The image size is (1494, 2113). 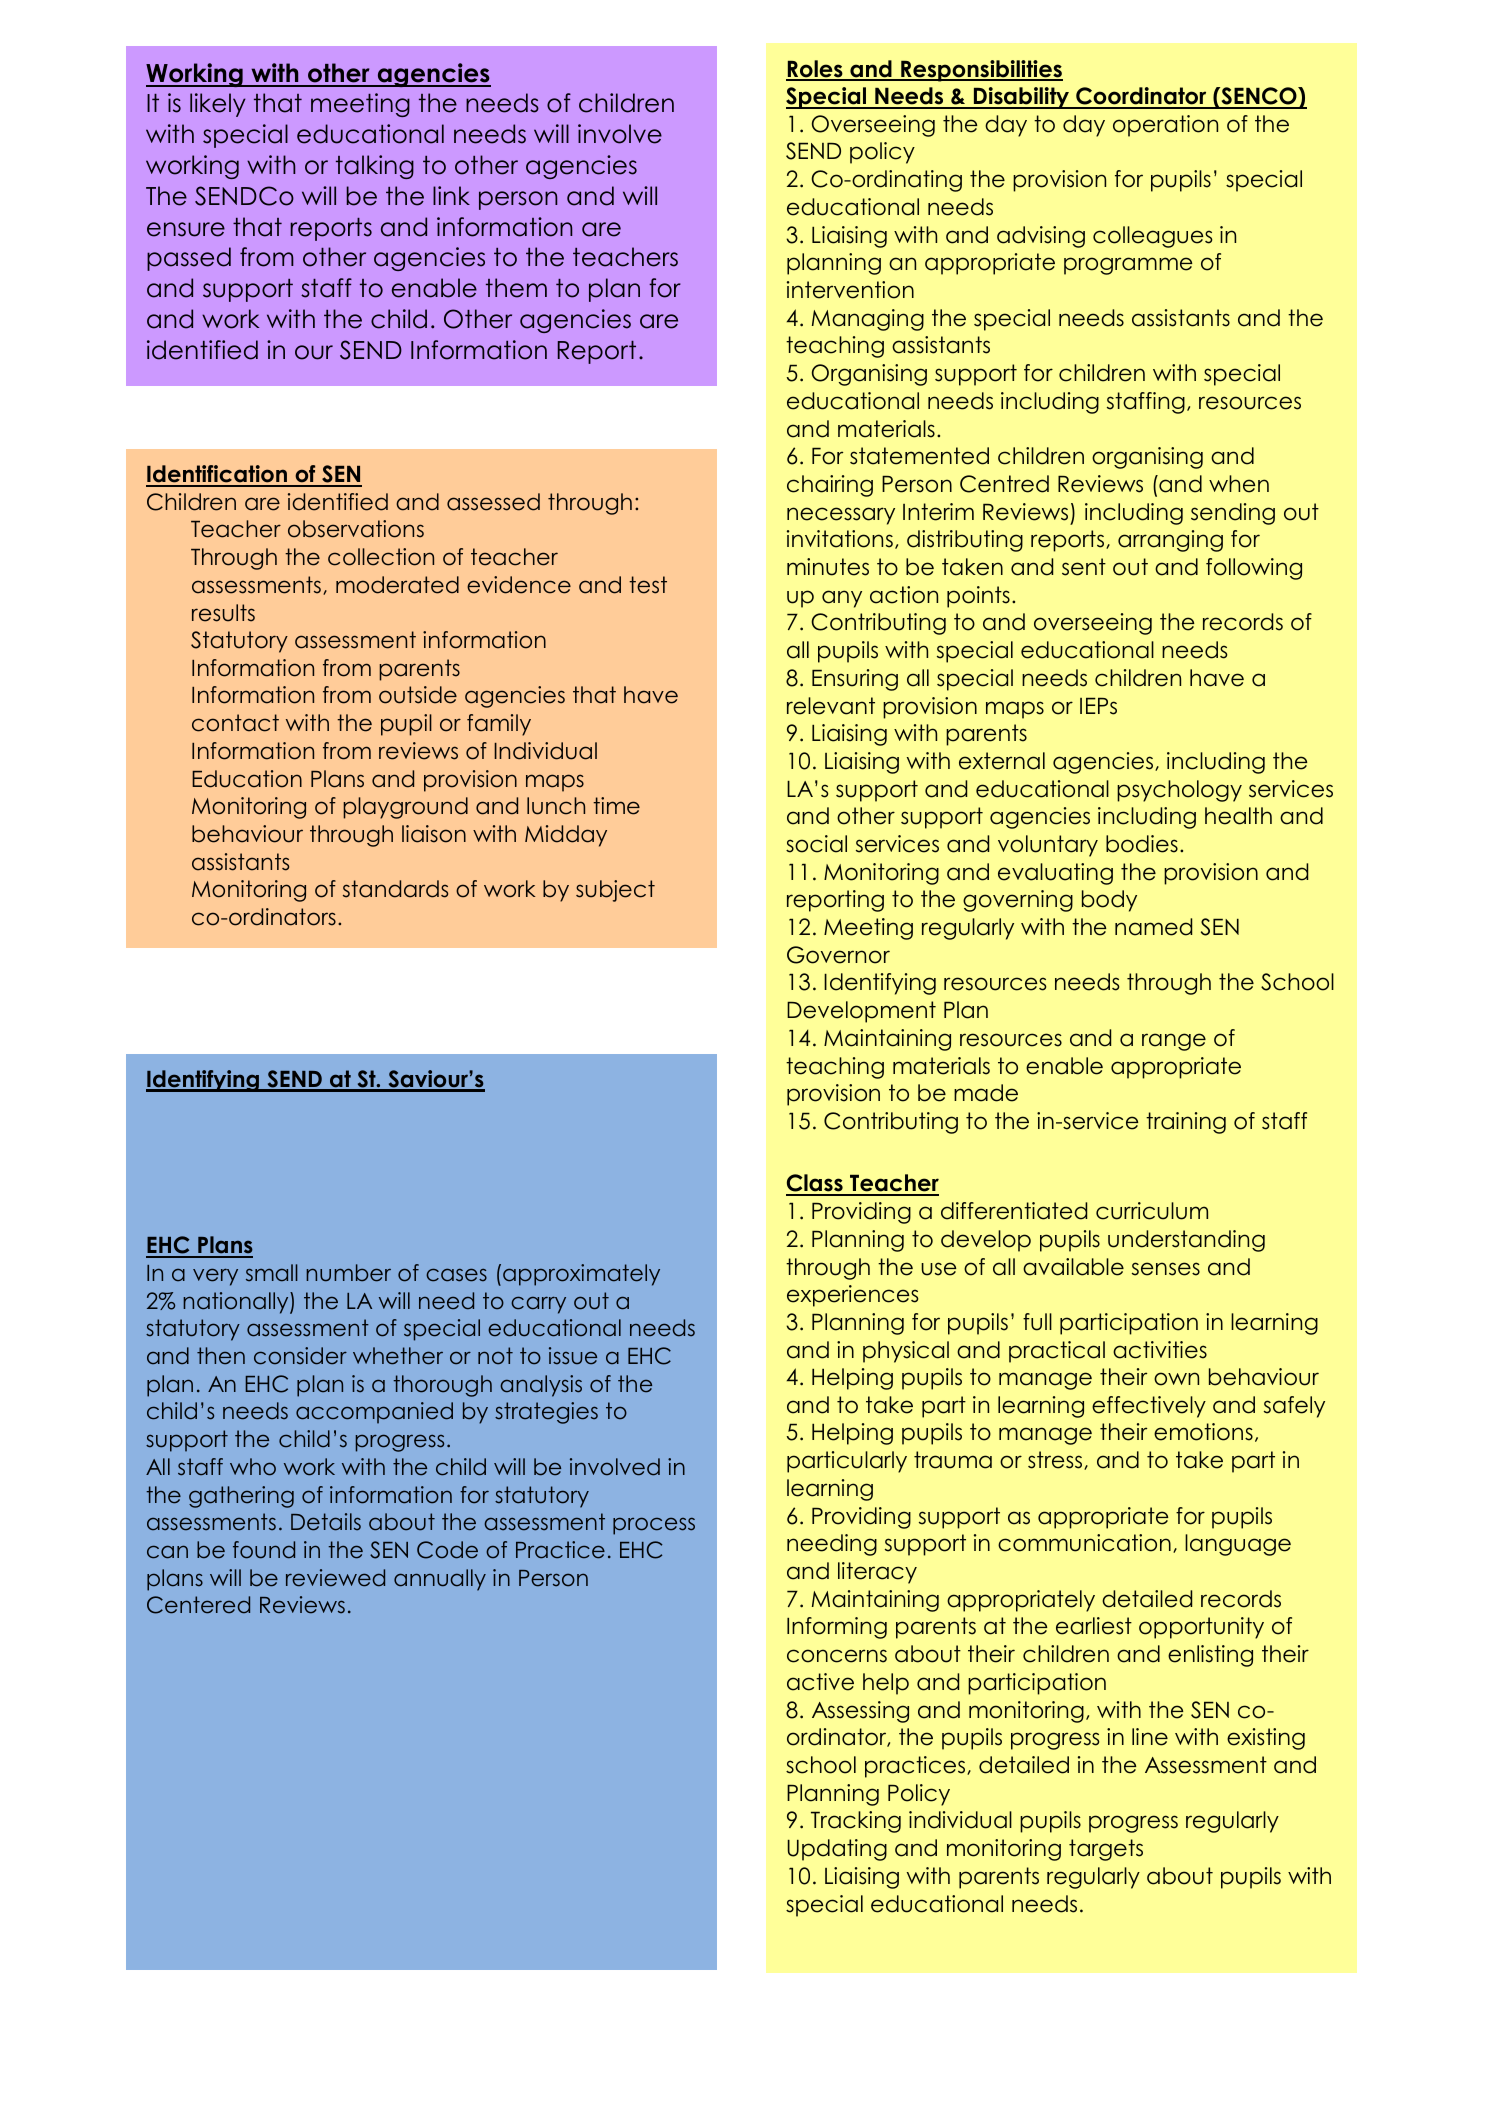 What do you see at coordinates (1165, 126) in the page?
I see `operation` at bounding box center [1165, 126].
